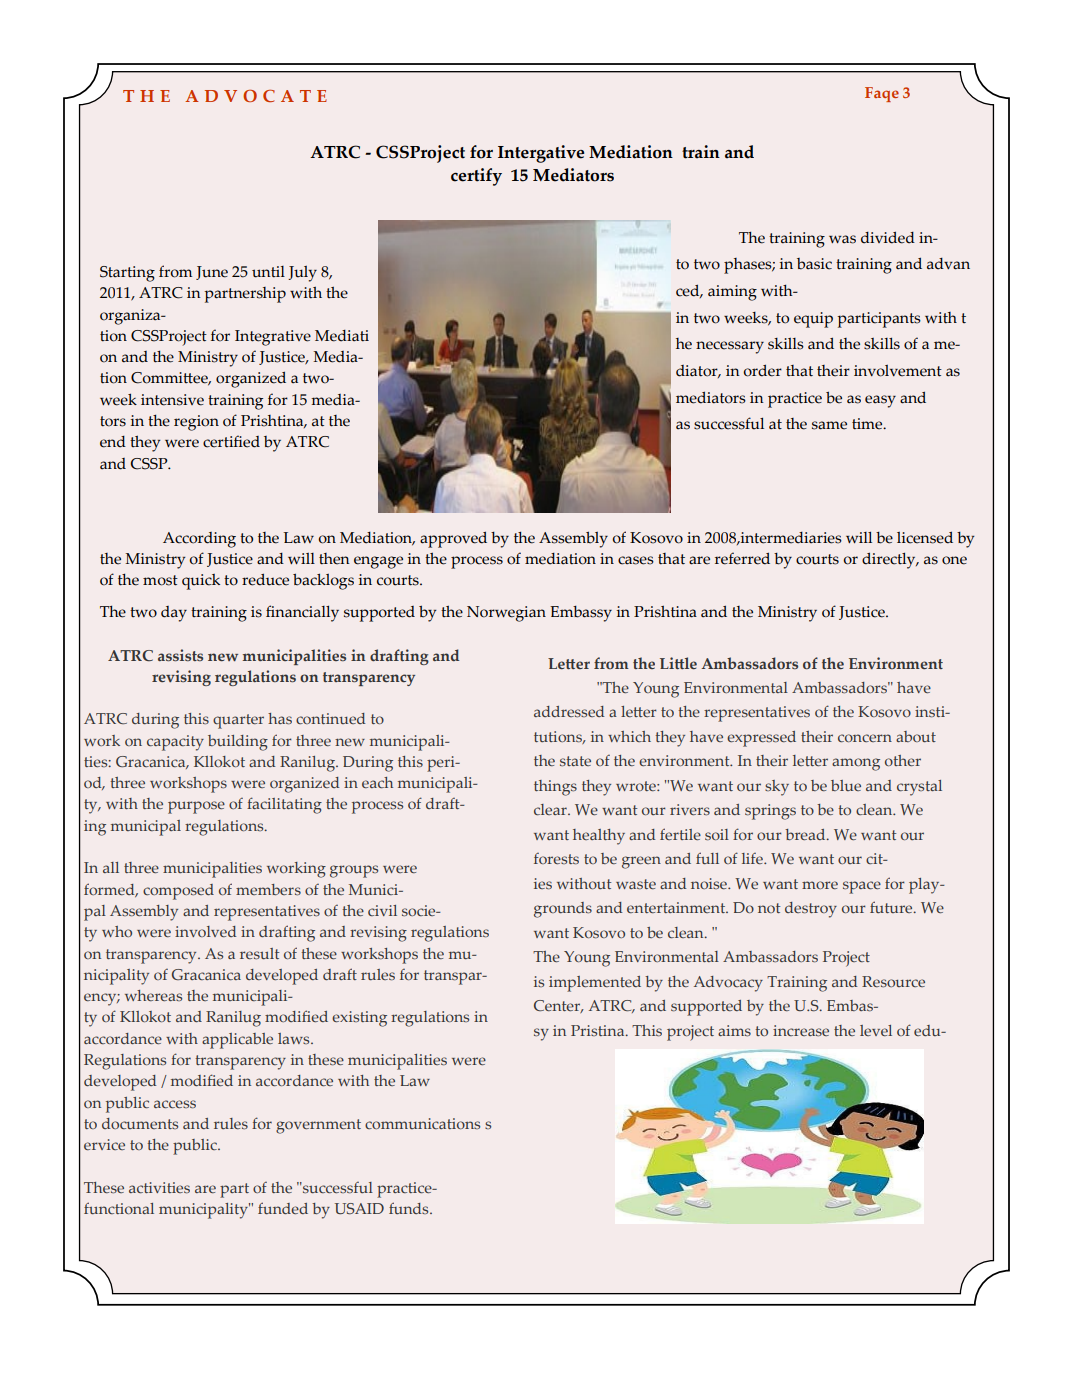 This document has height=1389, width=1073. What do you see at coordinates (283, 1208) in the document?
I see `funded` at bounding box center [283, 1208].
